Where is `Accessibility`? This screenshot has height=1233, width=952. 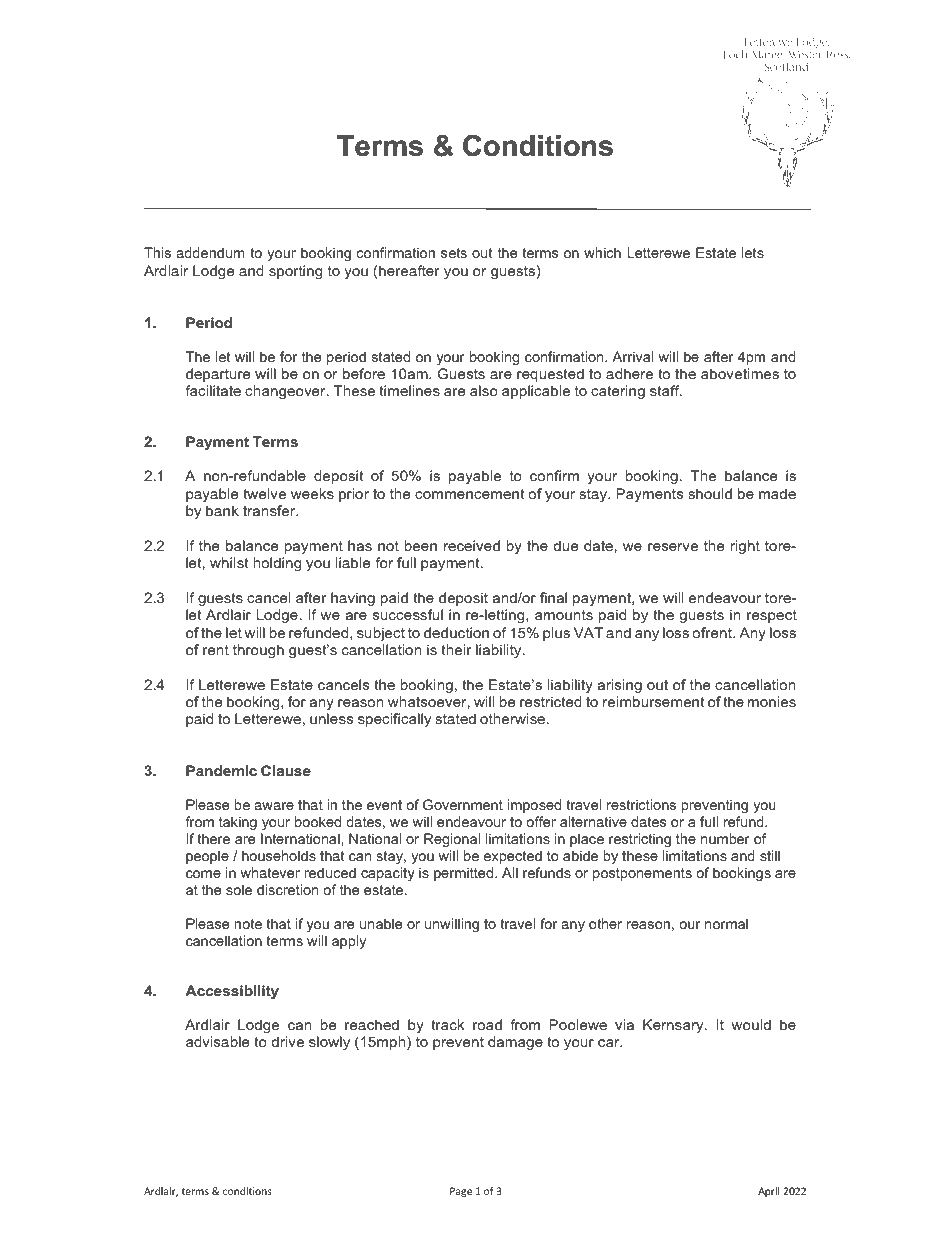 Accessibility is located at coordinates (232, 992).
